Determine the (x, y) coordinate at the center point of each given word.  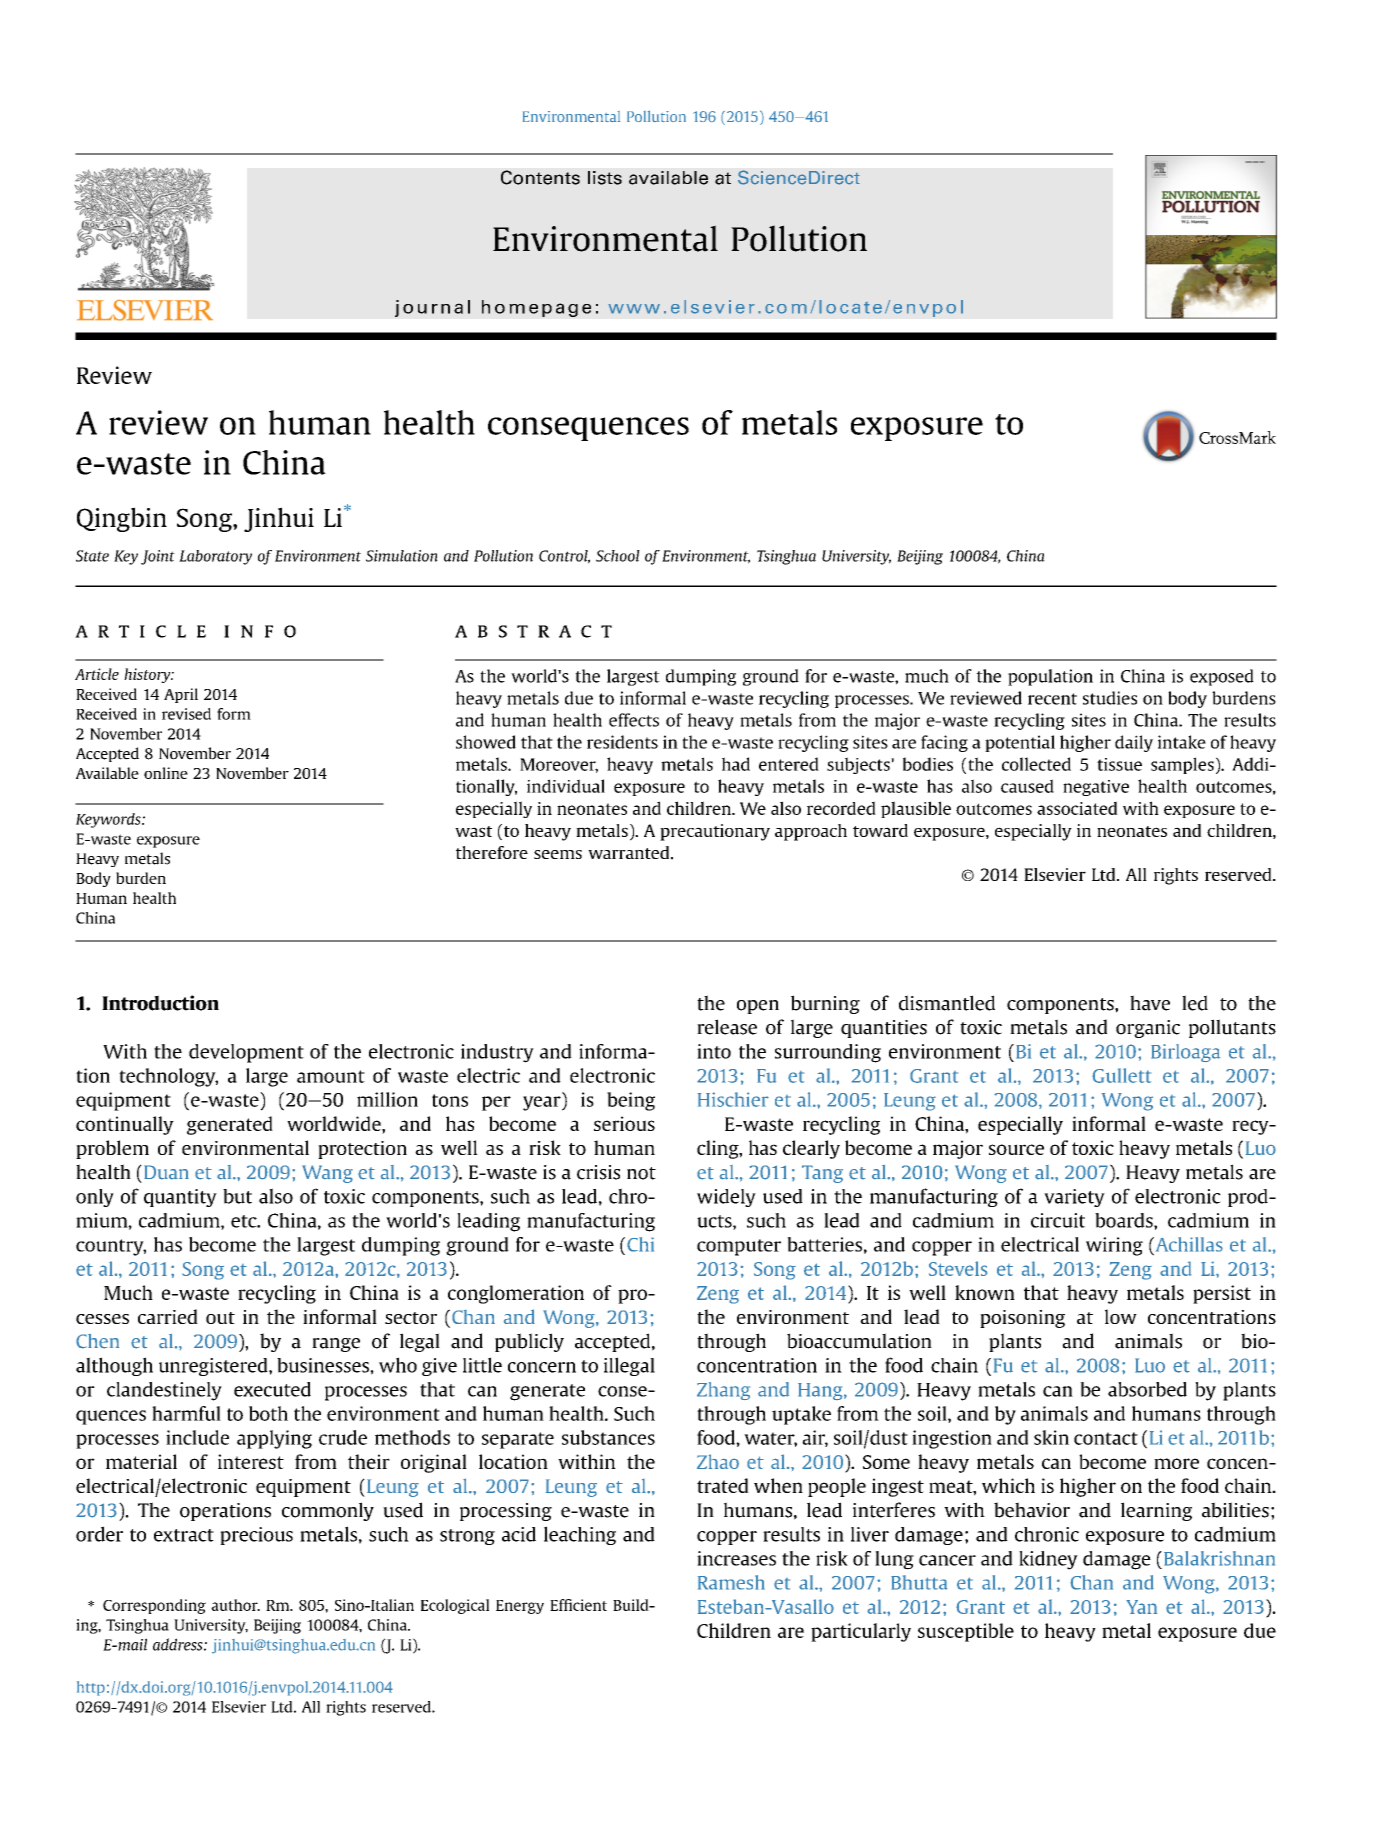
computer (739, 1247)
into (714, 1051)
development (246, 1053)
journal (432, 308)
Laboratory (215, 557)
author (235, 1605)
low (1121, 1316)
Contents (540, 177)
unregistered (214, 1367)
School (618, 556)
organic (1148, 1029)
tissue (1119, 764)
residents (622, 742)
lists (605, 178)
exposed (1222, 677)
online (166, 773)
